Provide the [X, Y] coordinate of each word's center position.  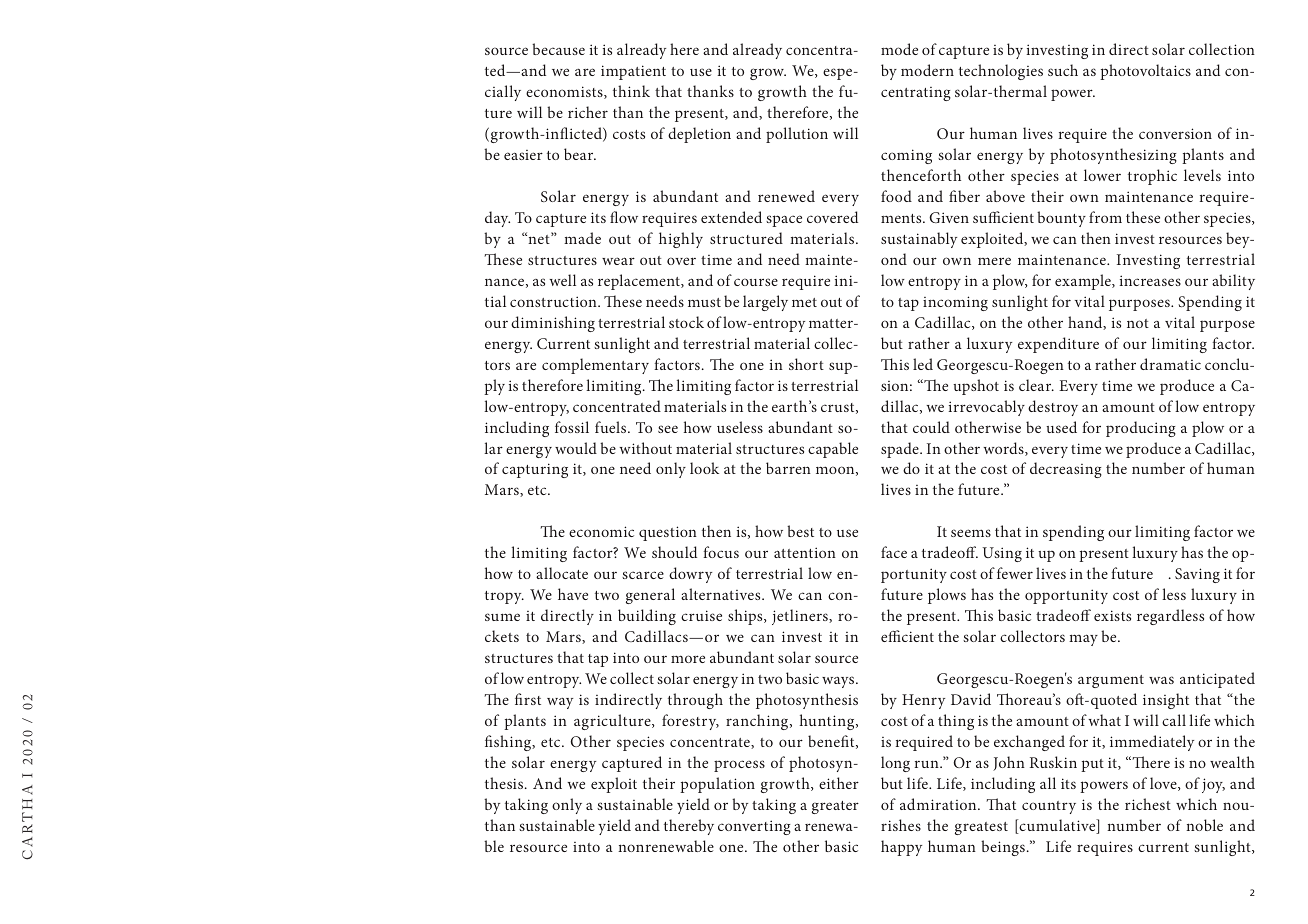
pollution [797, 135]
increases [1150, 280]
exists [1112, 615]
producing [1141, 429]
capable [833, 450]
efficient [907, 636]
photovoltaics [1145, 72]
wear [618, 261]
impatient [633, 72]
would [576, 448]
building [647, 617]
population [717, 785]
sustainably [919, 240]
